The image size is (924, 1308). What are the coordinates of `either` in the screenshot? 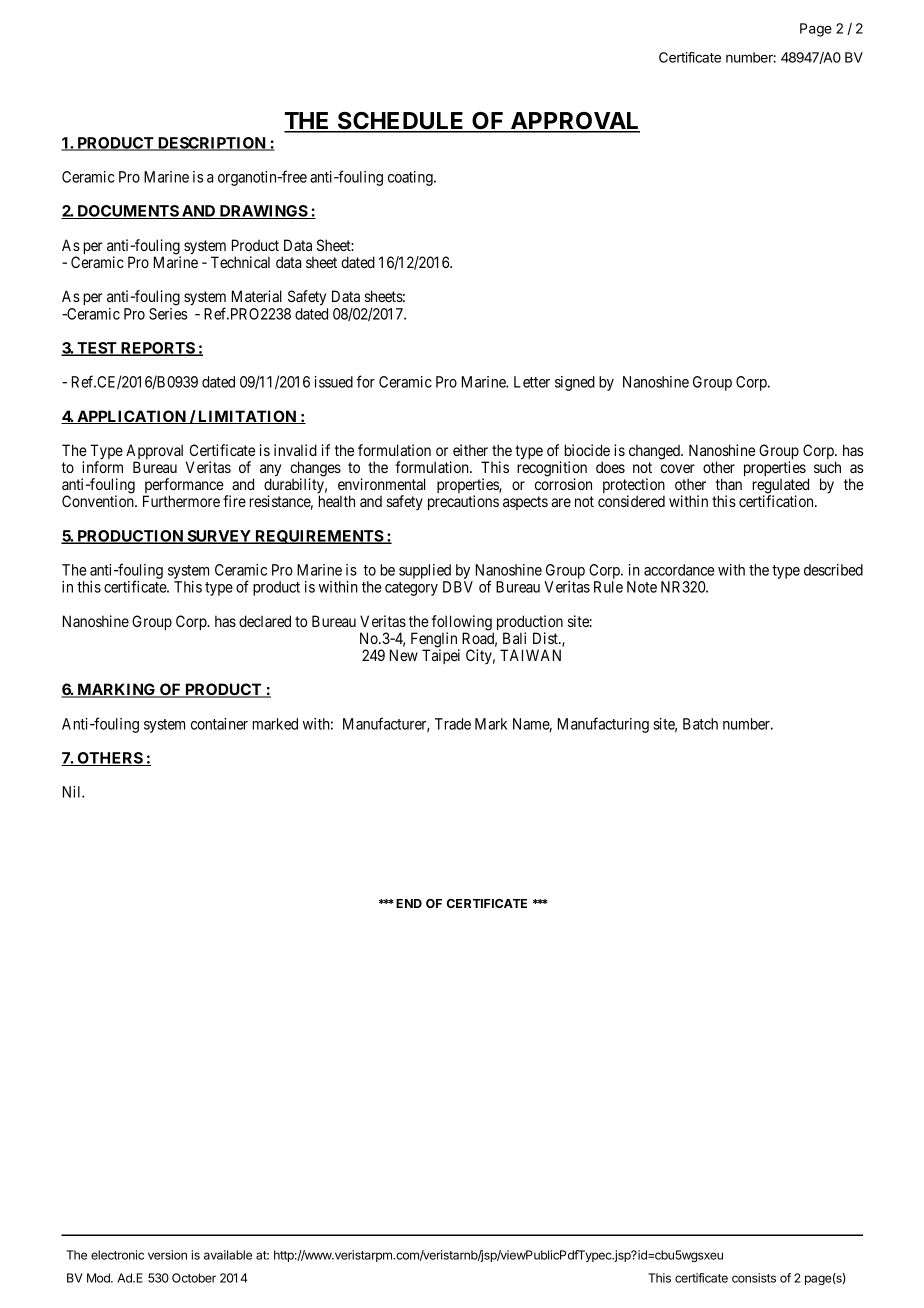 It's located at (470, 450).
